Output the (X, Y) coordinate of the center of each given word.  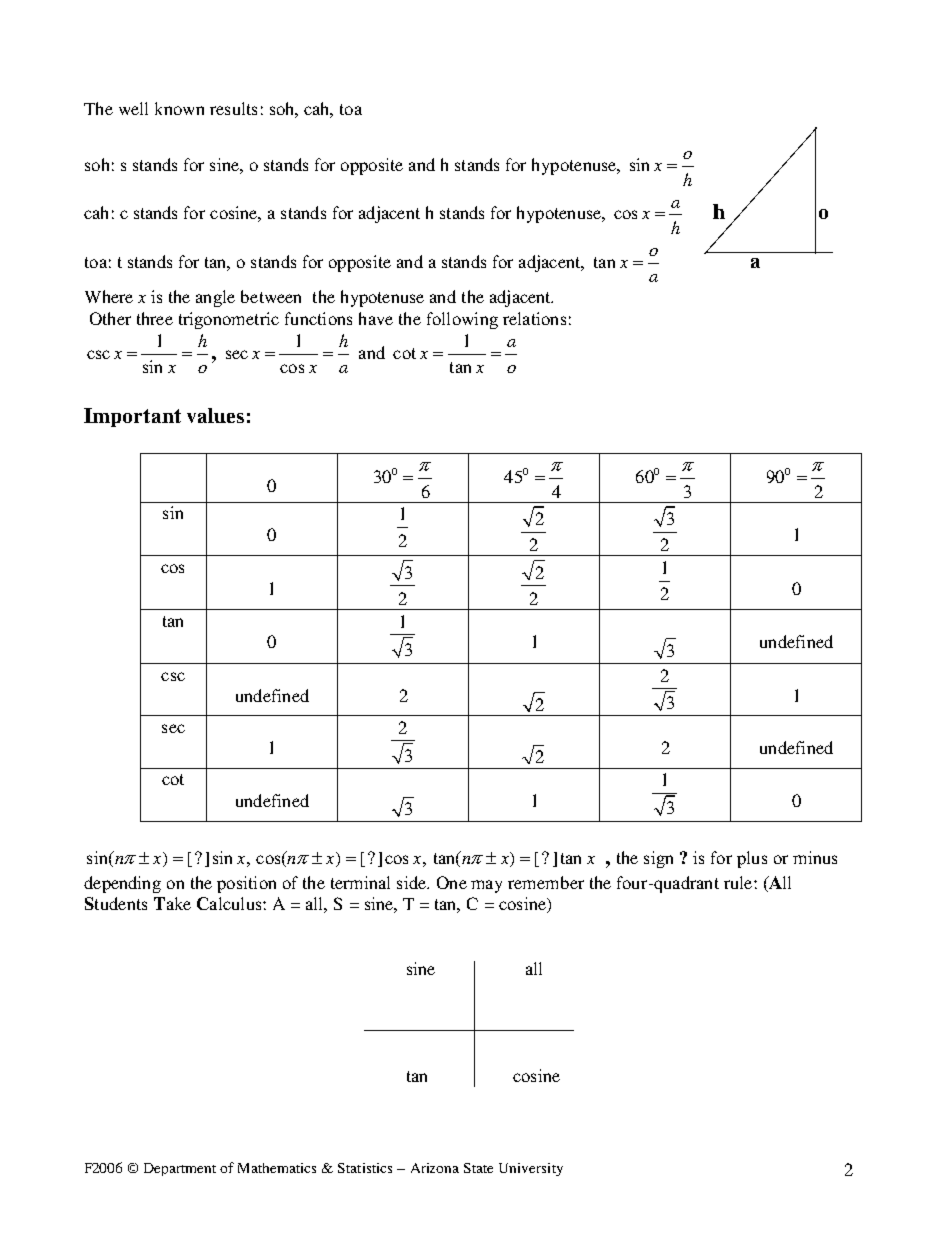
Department (180, 1169)
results (233, 108)
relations (534, 318)
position (246, 884)
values (215, 415)
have (376, 318)
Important (132, 417)
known (179, 108)
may (486, 886)
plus (752, 859)
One (452, 882)
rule (739, 882)
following (462, 320)
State (478, 1168)
